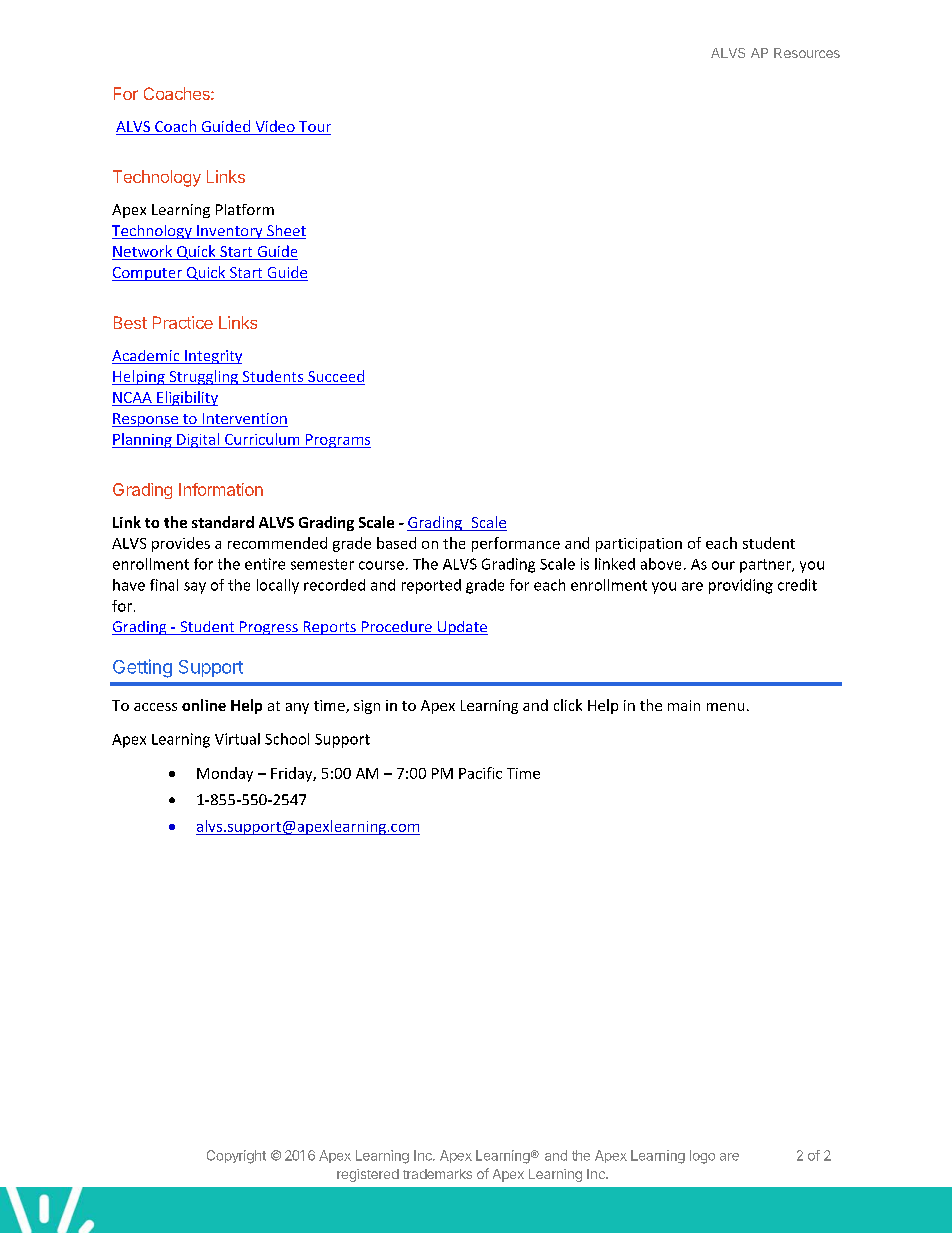 This image has width=952, height=1233. What do you see at coordinates (480, 773) in the image?
I see `Pacific` at bounding box center [480, 773].
